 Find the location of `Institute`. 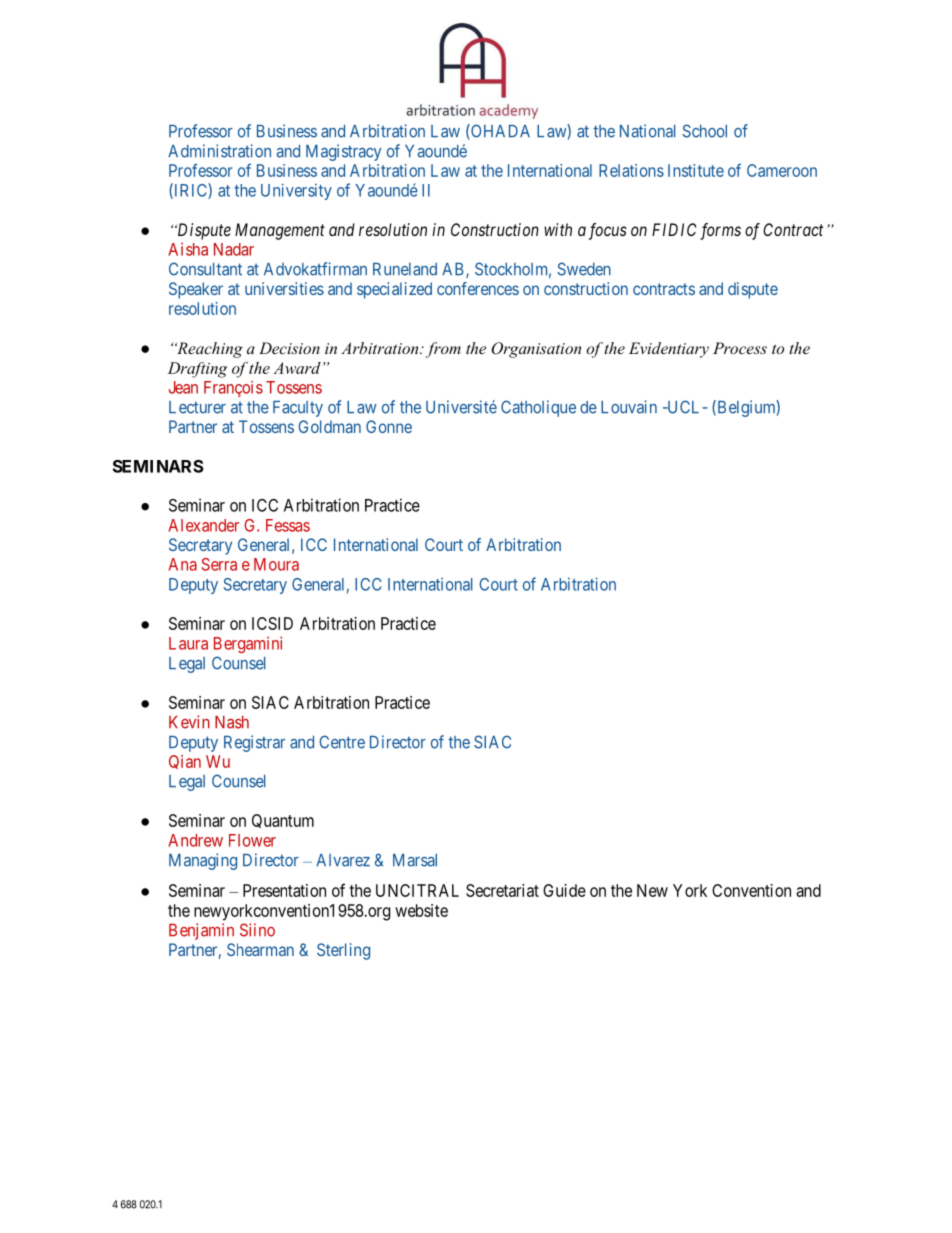

Institute is located at coordinates (696, 170).
